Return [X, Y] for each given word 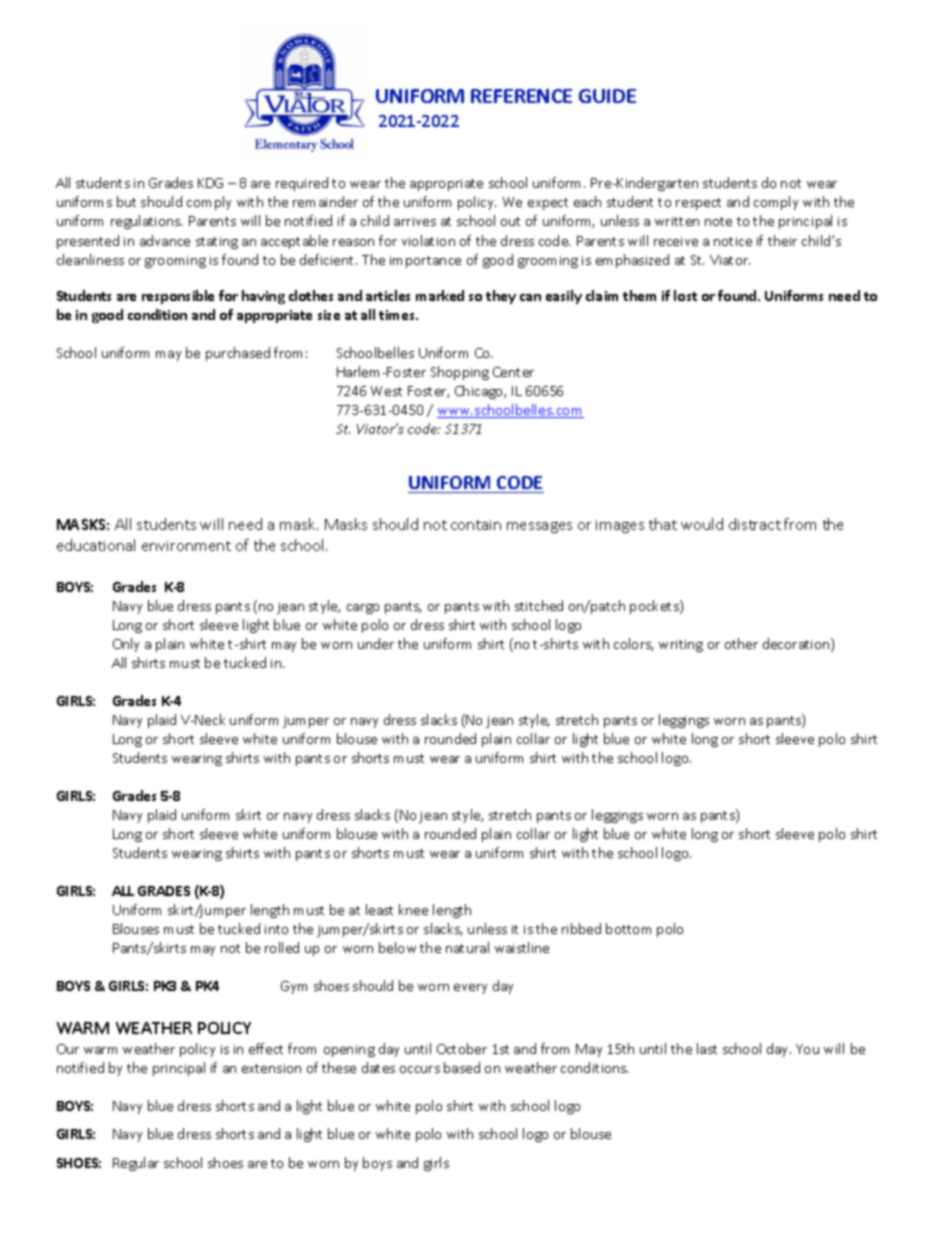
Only [126, 645]
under [376, 643]
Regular [136, 1164]
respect [698, 204]
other [741, 643]
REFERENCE [521, 96]
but [126, 201]
